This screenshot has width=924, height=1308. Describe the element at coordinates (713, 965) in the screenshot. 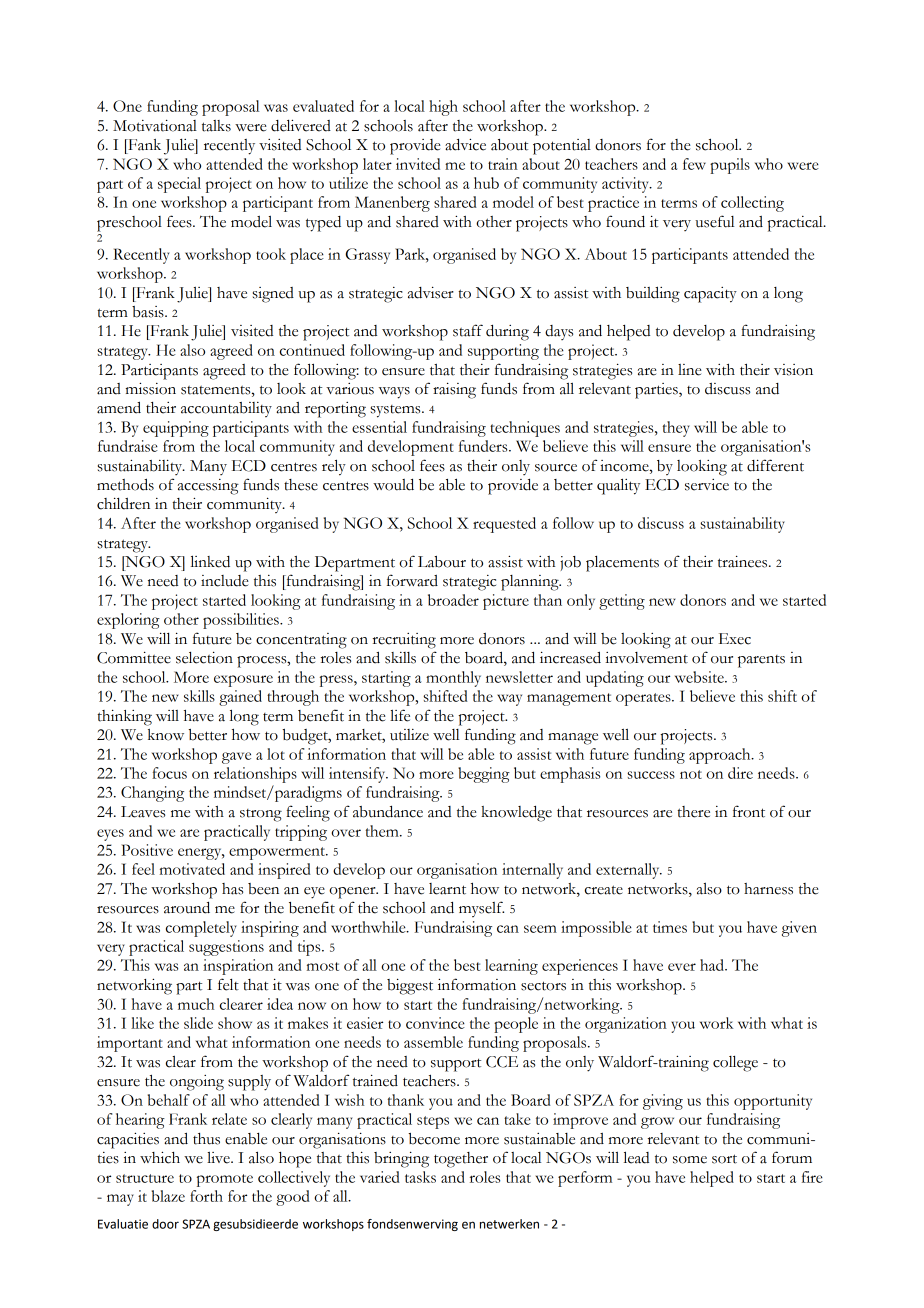

I see `had` at that location.
